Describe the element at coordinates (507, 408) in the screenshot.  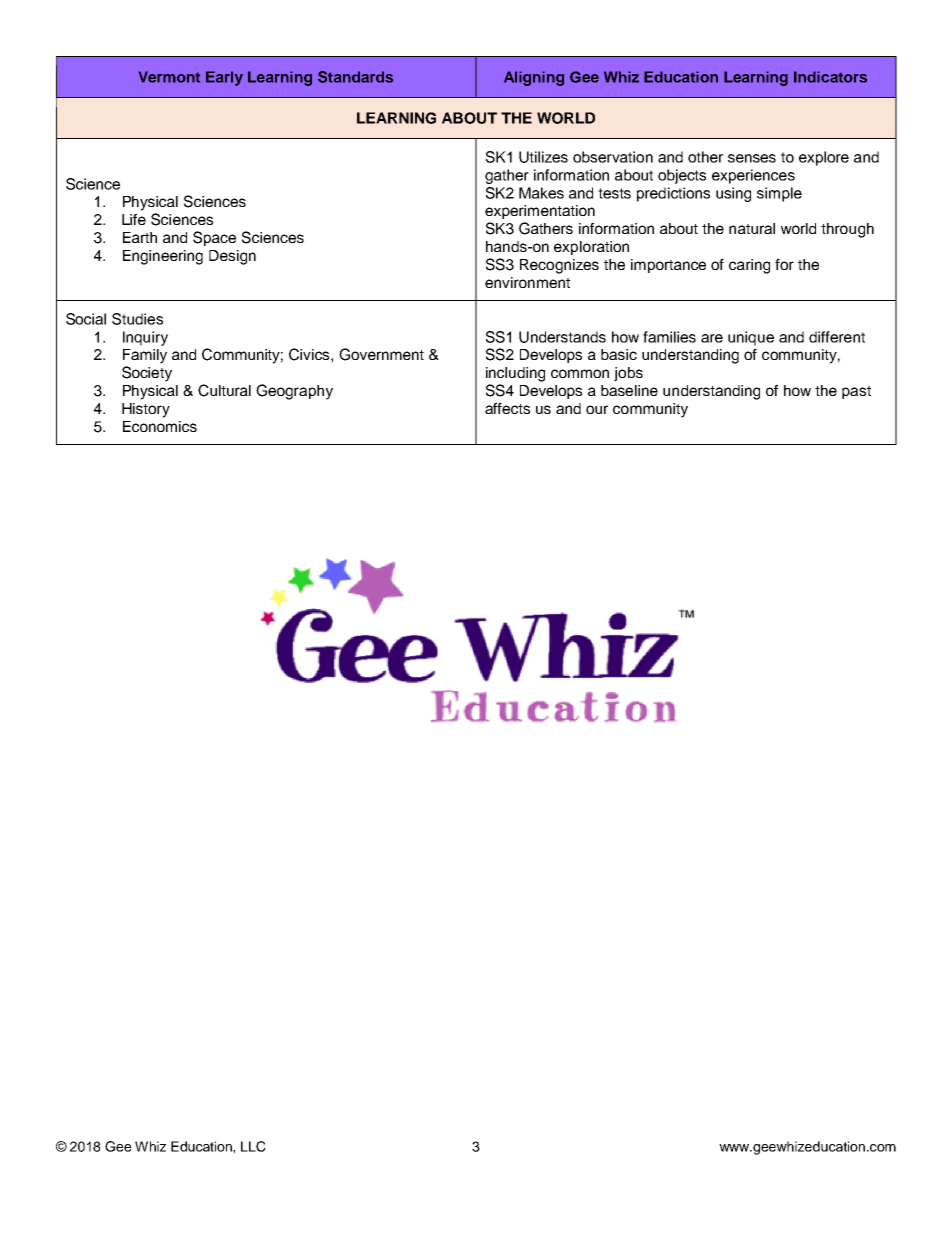
I see `affects` at that location.
